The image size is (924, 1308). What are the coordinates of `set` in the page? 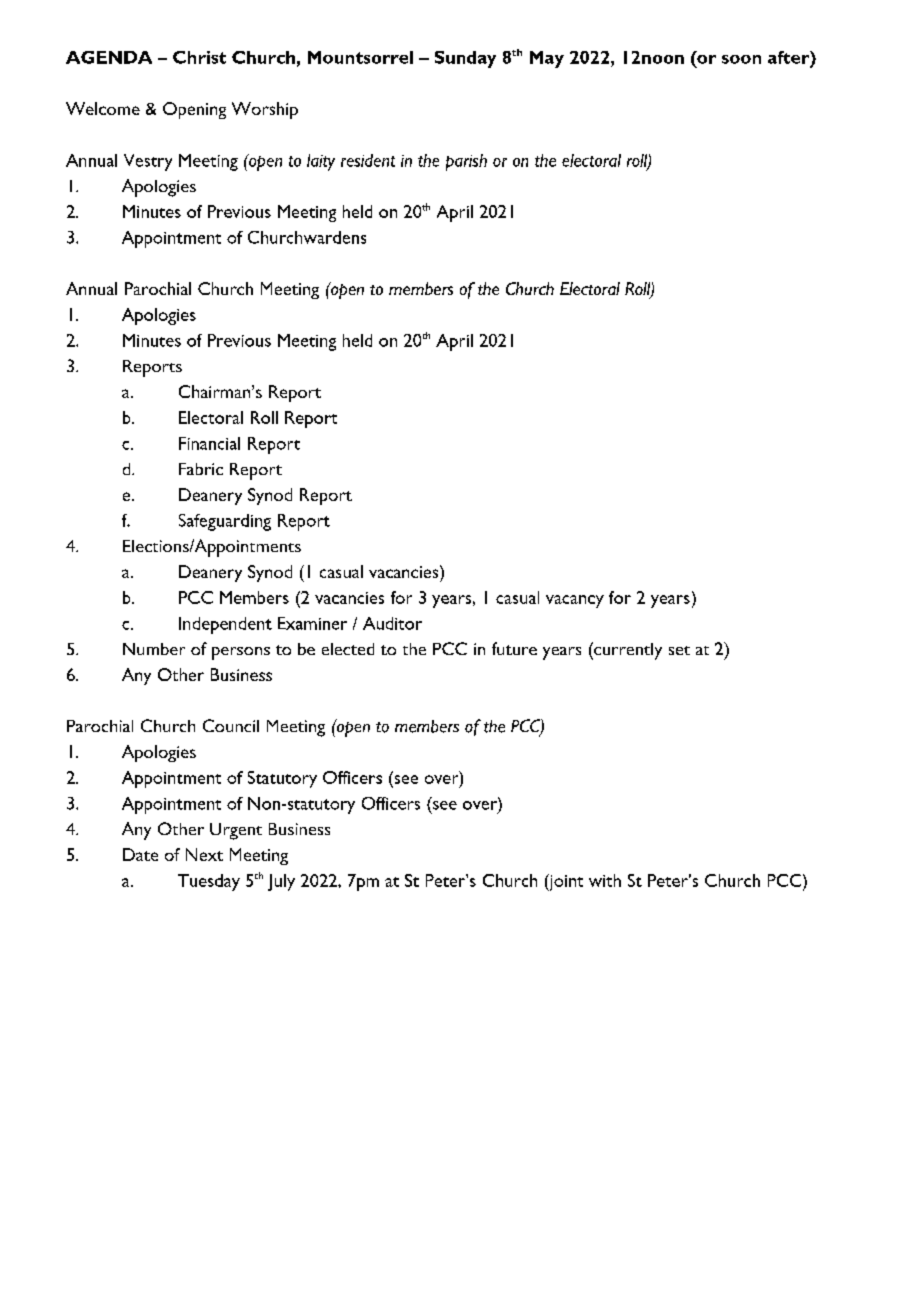 It's located at (679, 650).
